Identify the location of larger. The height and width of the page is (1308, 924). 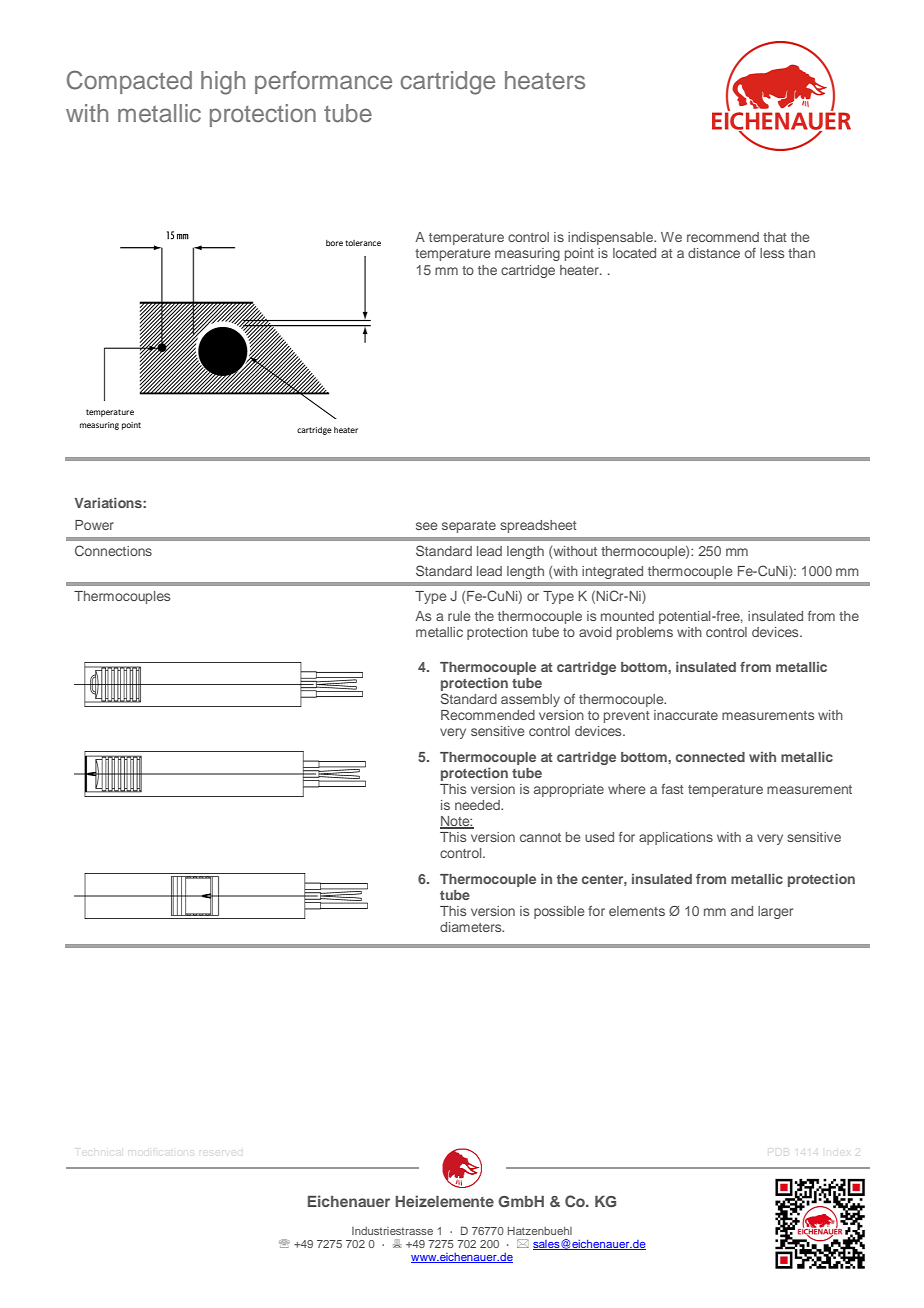
(775, 912).
